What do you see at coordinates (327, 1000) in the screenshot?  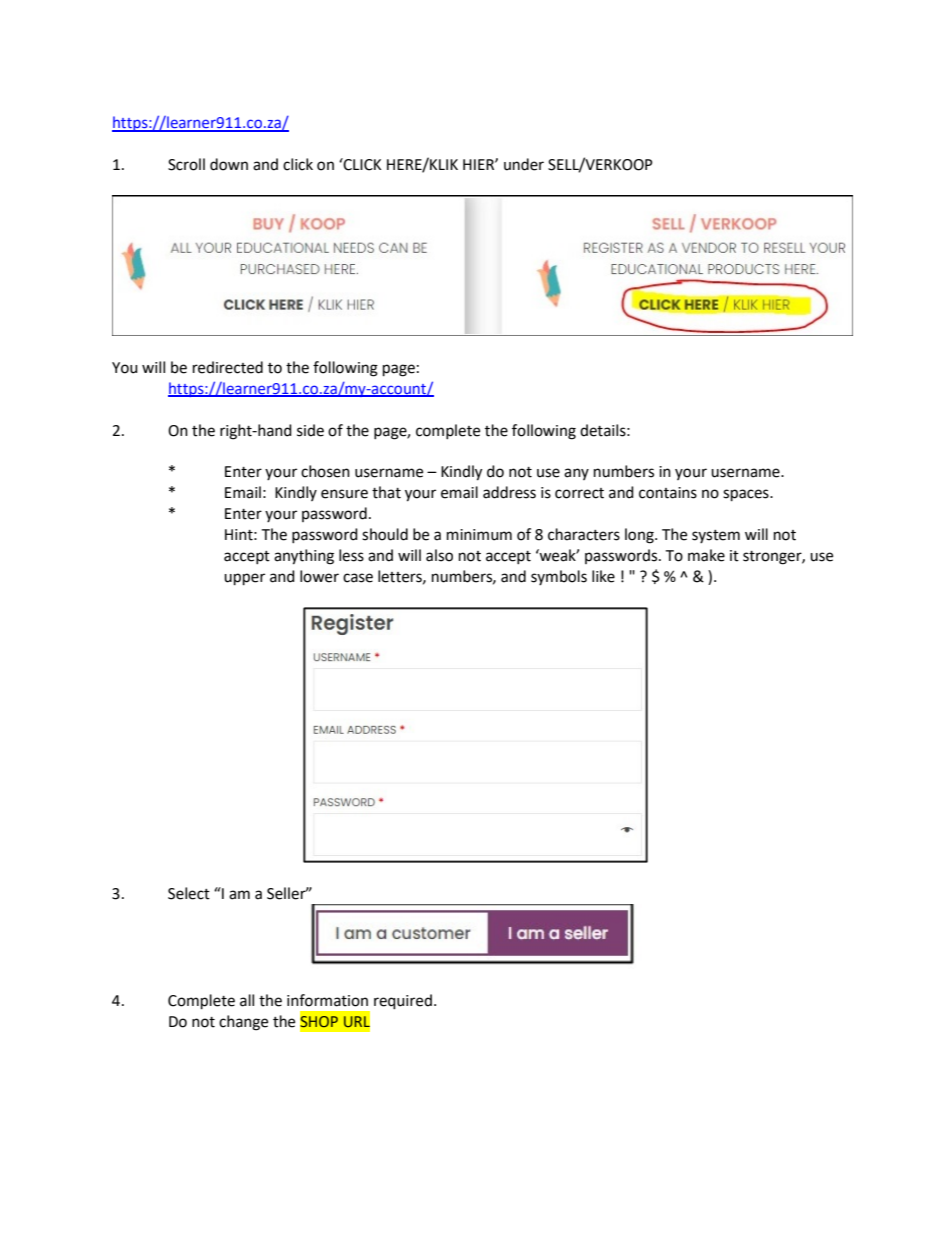 I see `information` at bounding box center [327, 1000].
